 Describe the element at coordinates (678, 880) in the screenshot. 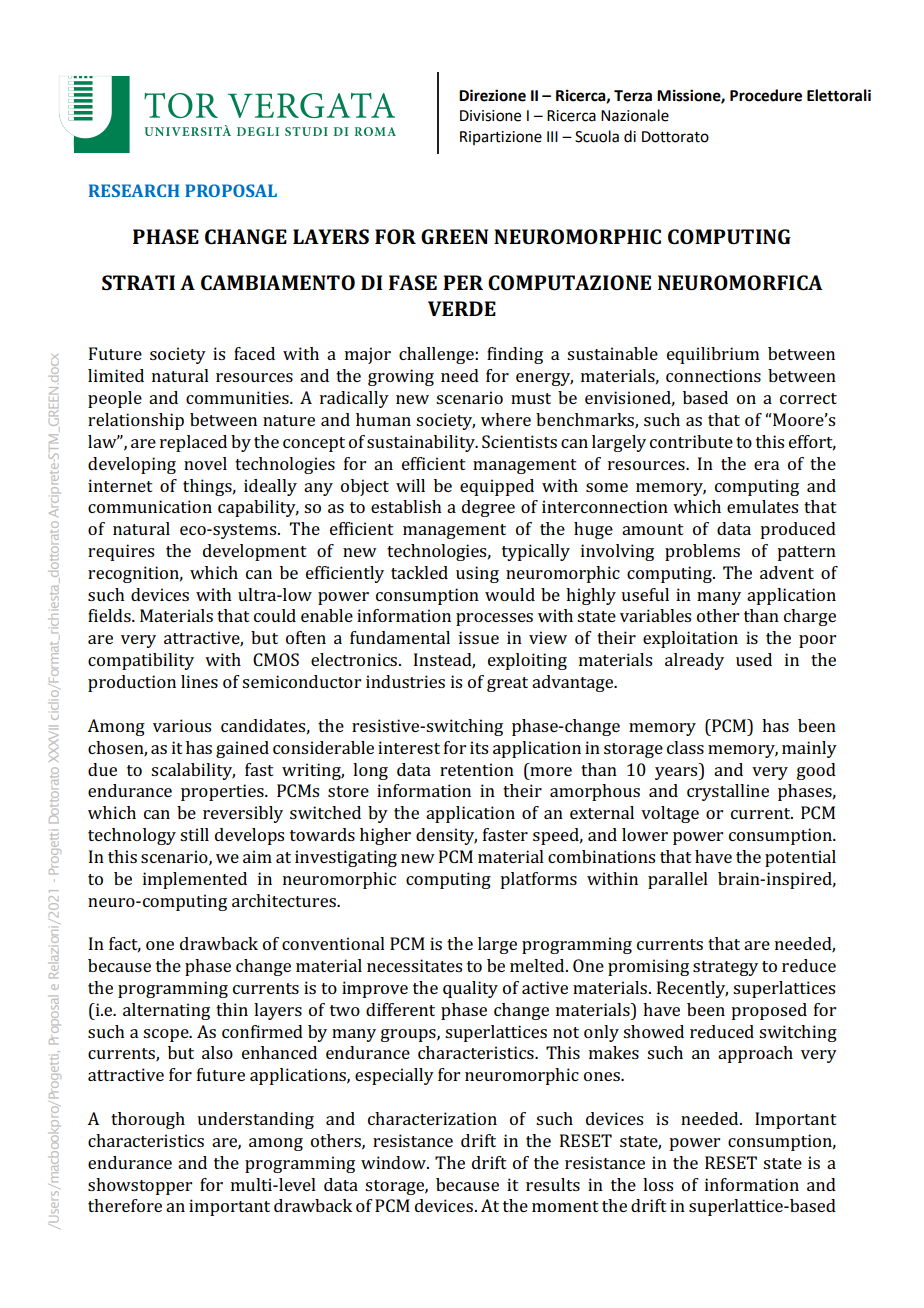

I see `parallel` at that location.
